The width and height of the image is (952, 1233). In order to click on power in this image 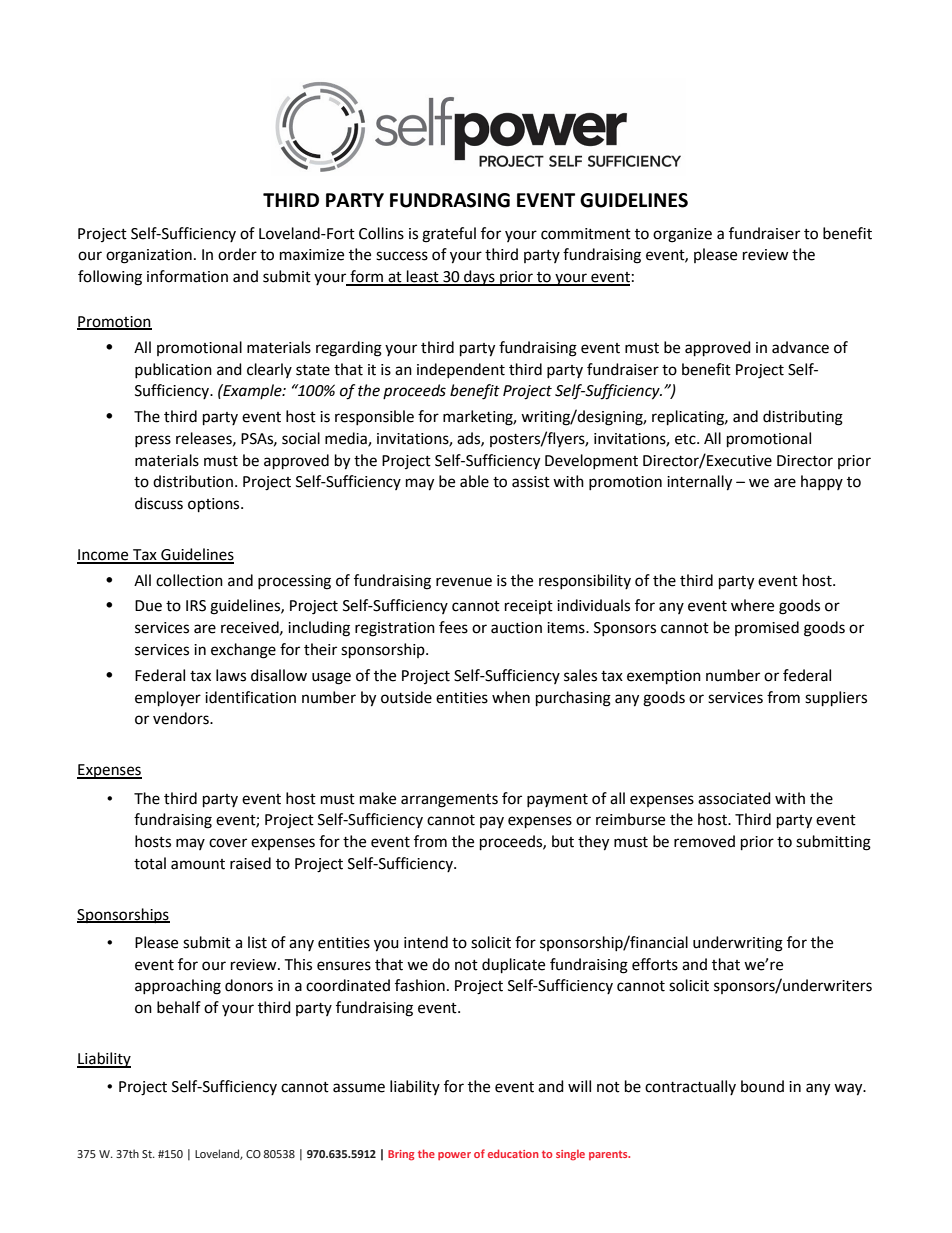, I will do `click(454, 1156)`.
